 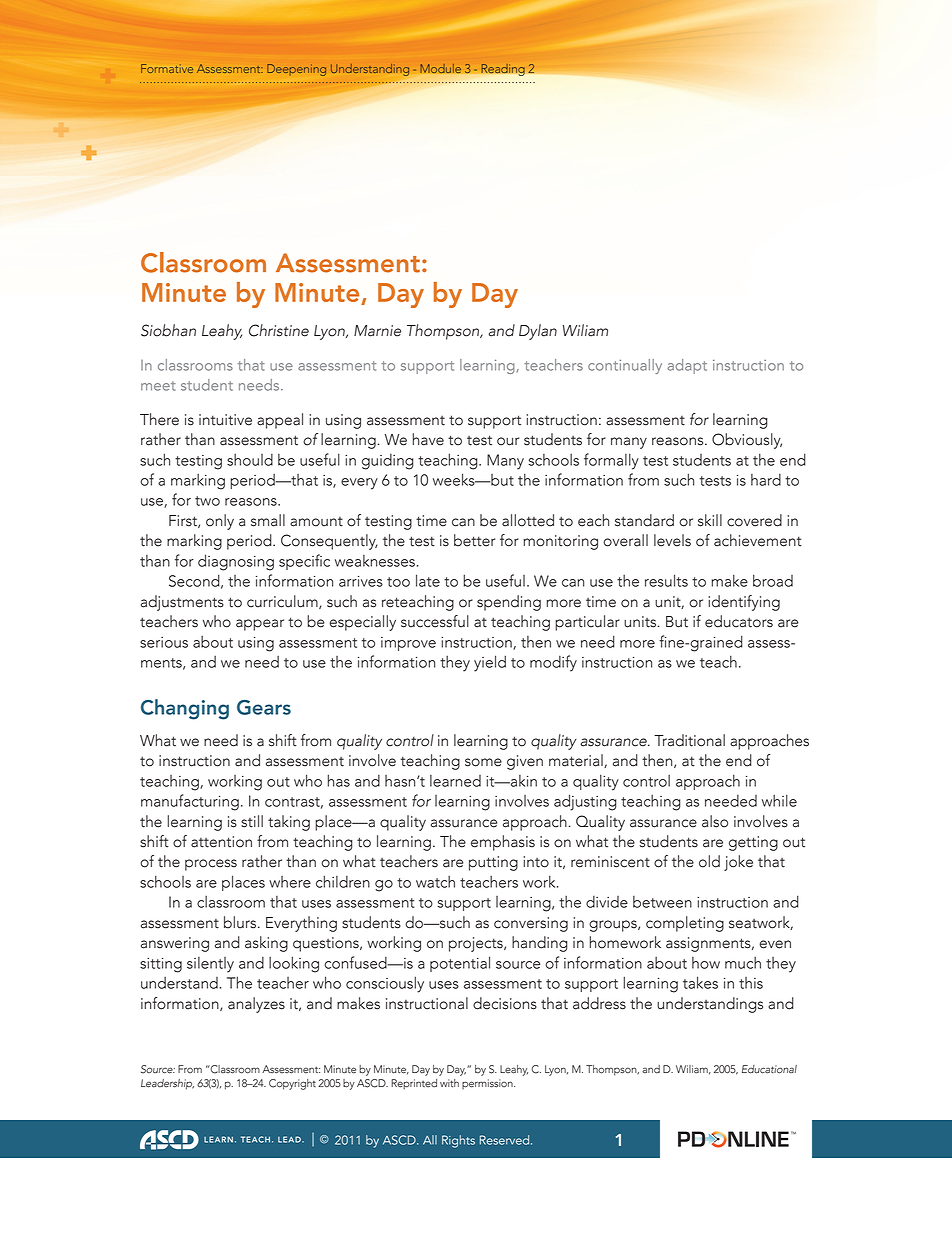 I want to click on Copyright, so click(x=292, y=1084).
